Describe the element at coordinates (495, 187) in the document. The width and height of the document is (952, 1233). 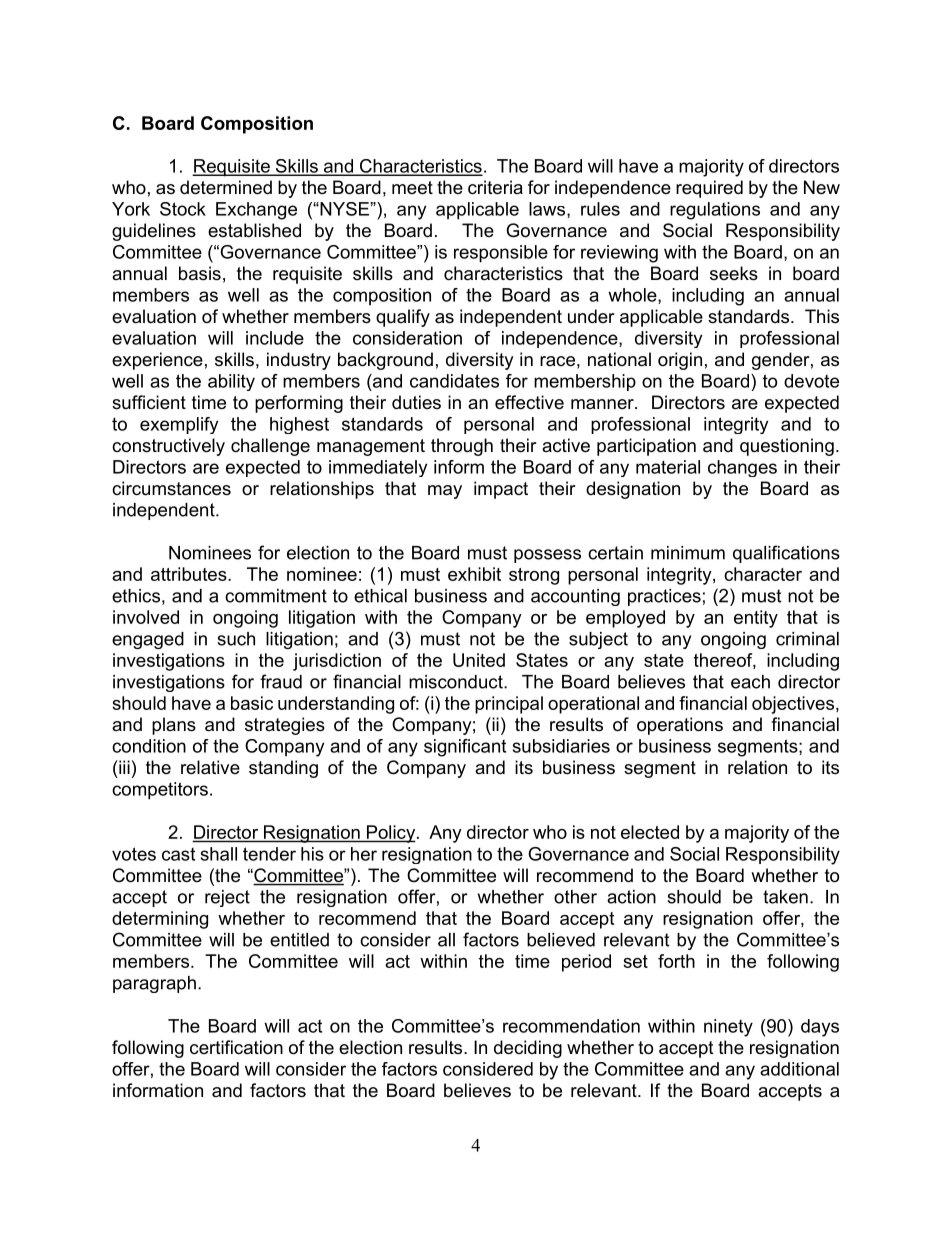
I see `criteria` at that location.
